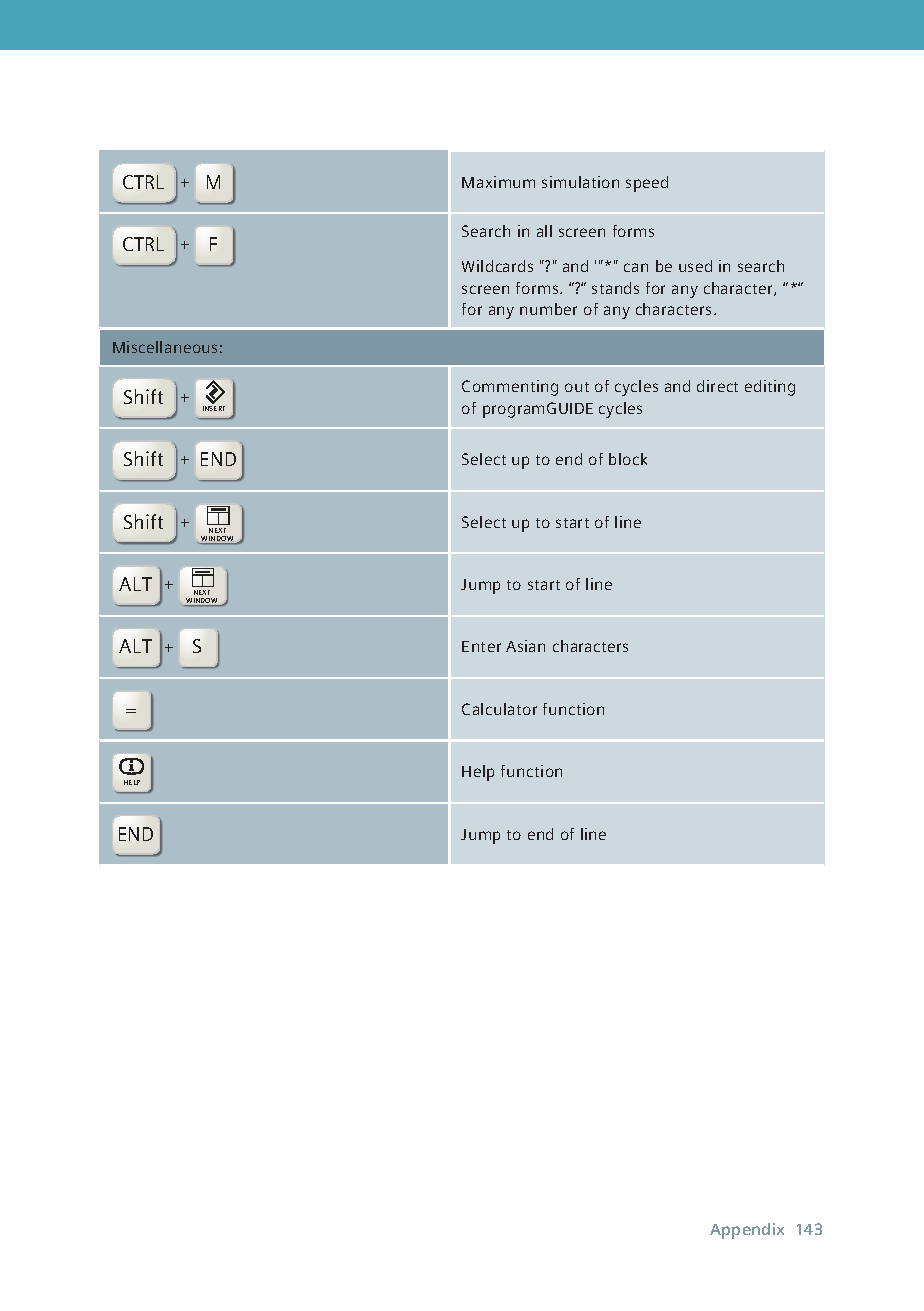  Describe the element at coordinates (510, 388) in the page. I see `Commenting` at that location.
